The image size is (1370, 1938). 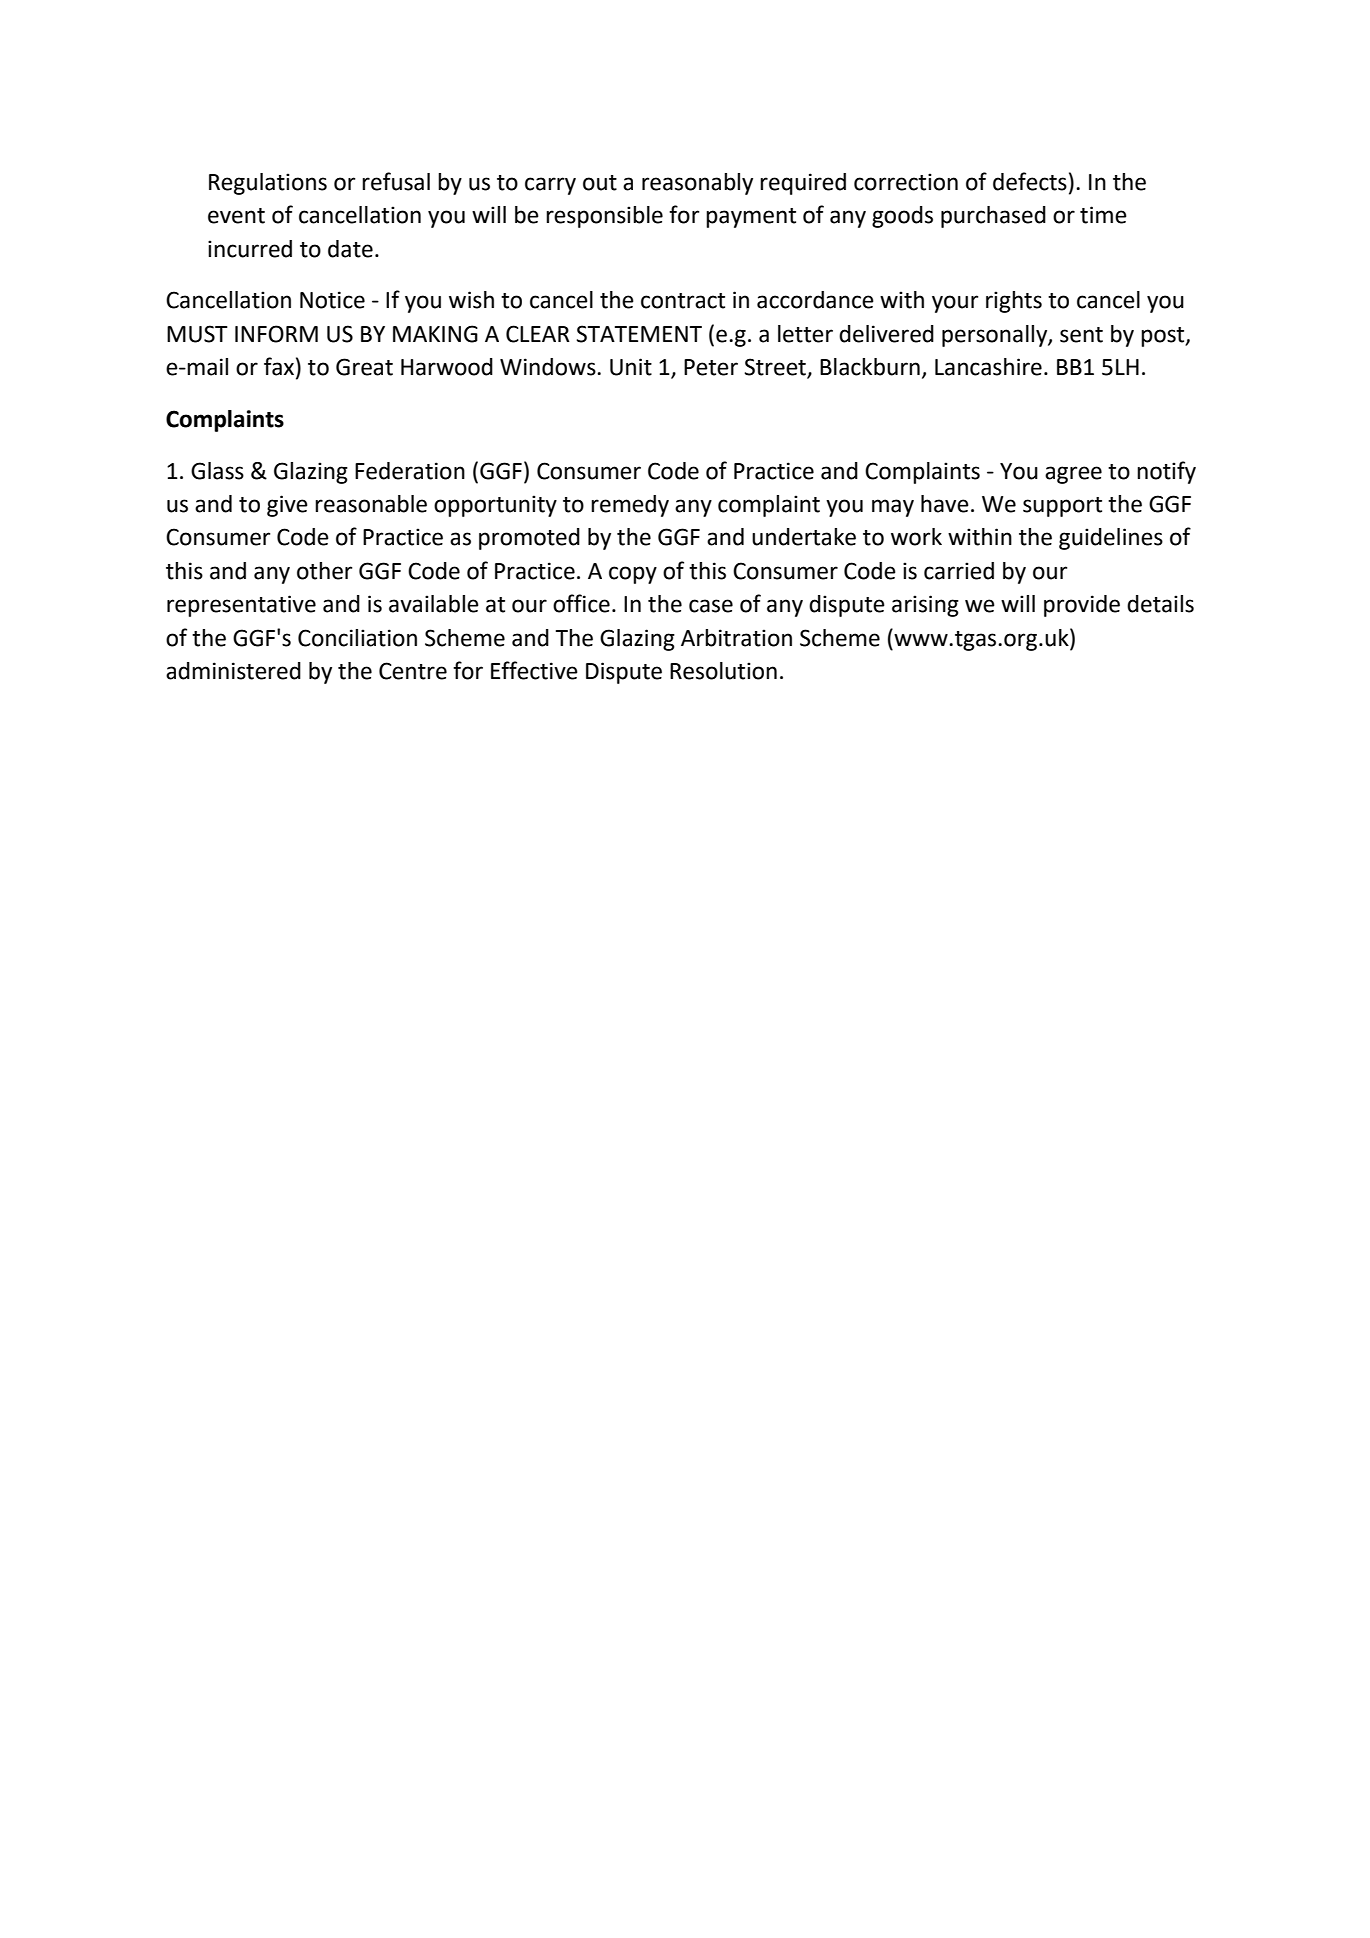 What do you see at coordinates (1111, 539) in the image?
I see `guidelines` at bounding box center [1111, 539].
